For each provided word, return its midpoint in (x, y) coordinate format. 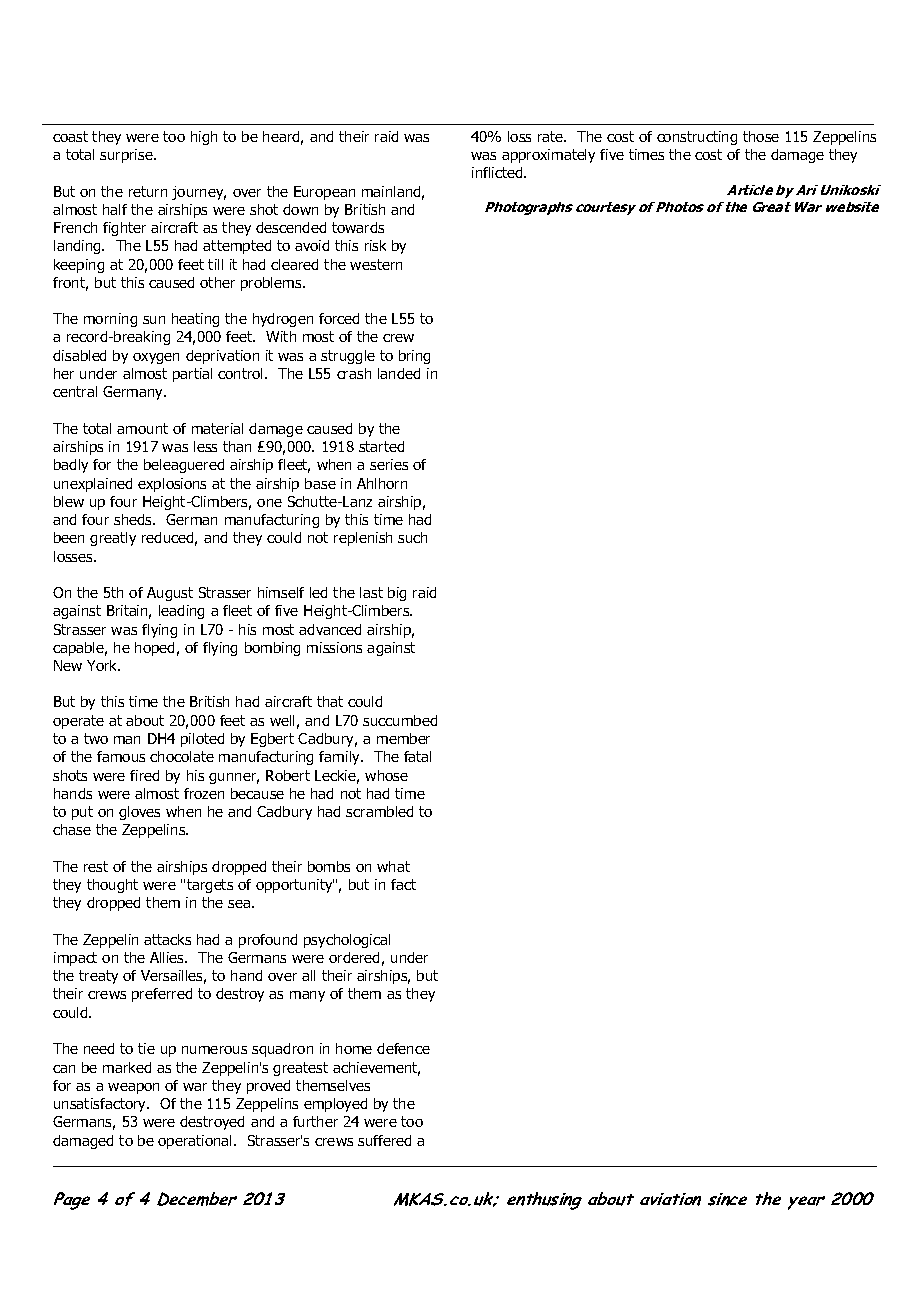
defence (403, 1048)
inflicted (498, 172)
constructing (697, 138)
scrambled (379, 811)
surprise (127, 156)
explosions (172, 485)
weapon (133, 1088)
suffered (384, 1140)
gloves (139, 813)
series (389, 464)
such (412, 537)
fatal (417, 756)
